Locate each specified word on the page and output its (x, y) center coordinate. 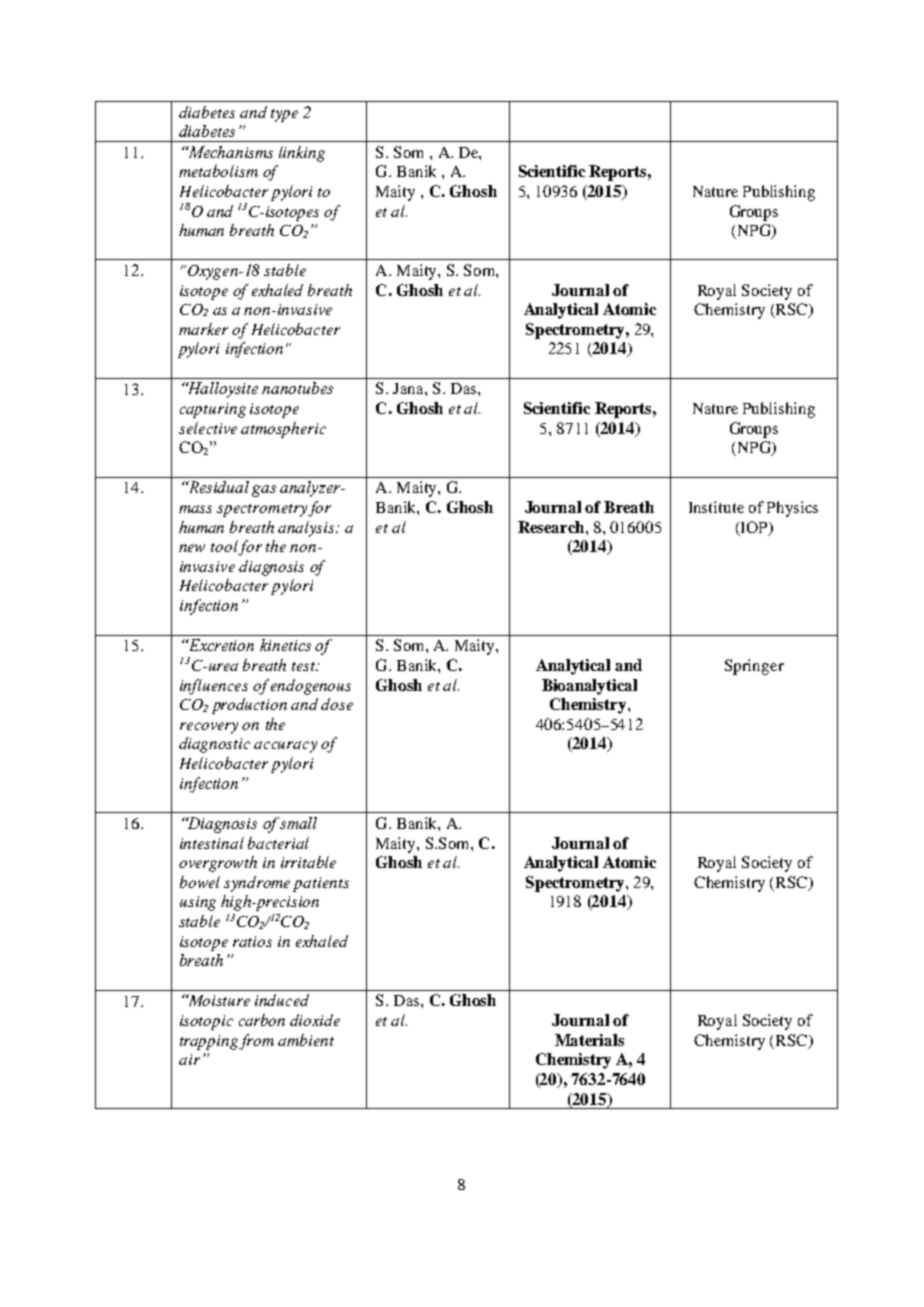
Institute (716, 507)
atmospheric (283, 430)
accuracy (285, 747)
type (284, 115)
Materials (589, 1040)
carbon (262, 1020)
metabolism (218, 171)
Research (552, 527)
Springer (754, 667)
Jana (409, 388)
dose (337, 704)
